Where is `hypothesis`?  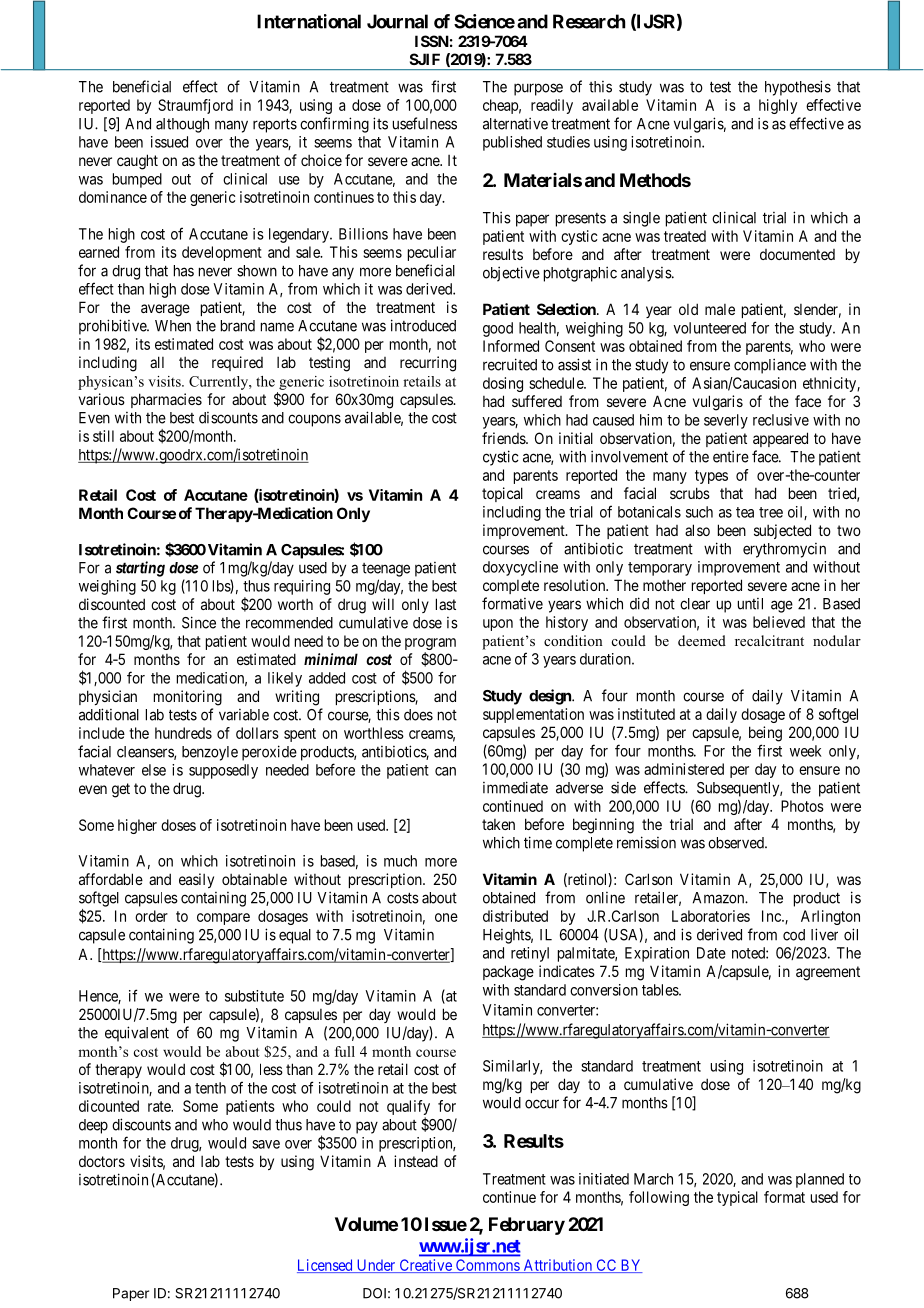
hypothesis is located at coordinates (798, 88).
